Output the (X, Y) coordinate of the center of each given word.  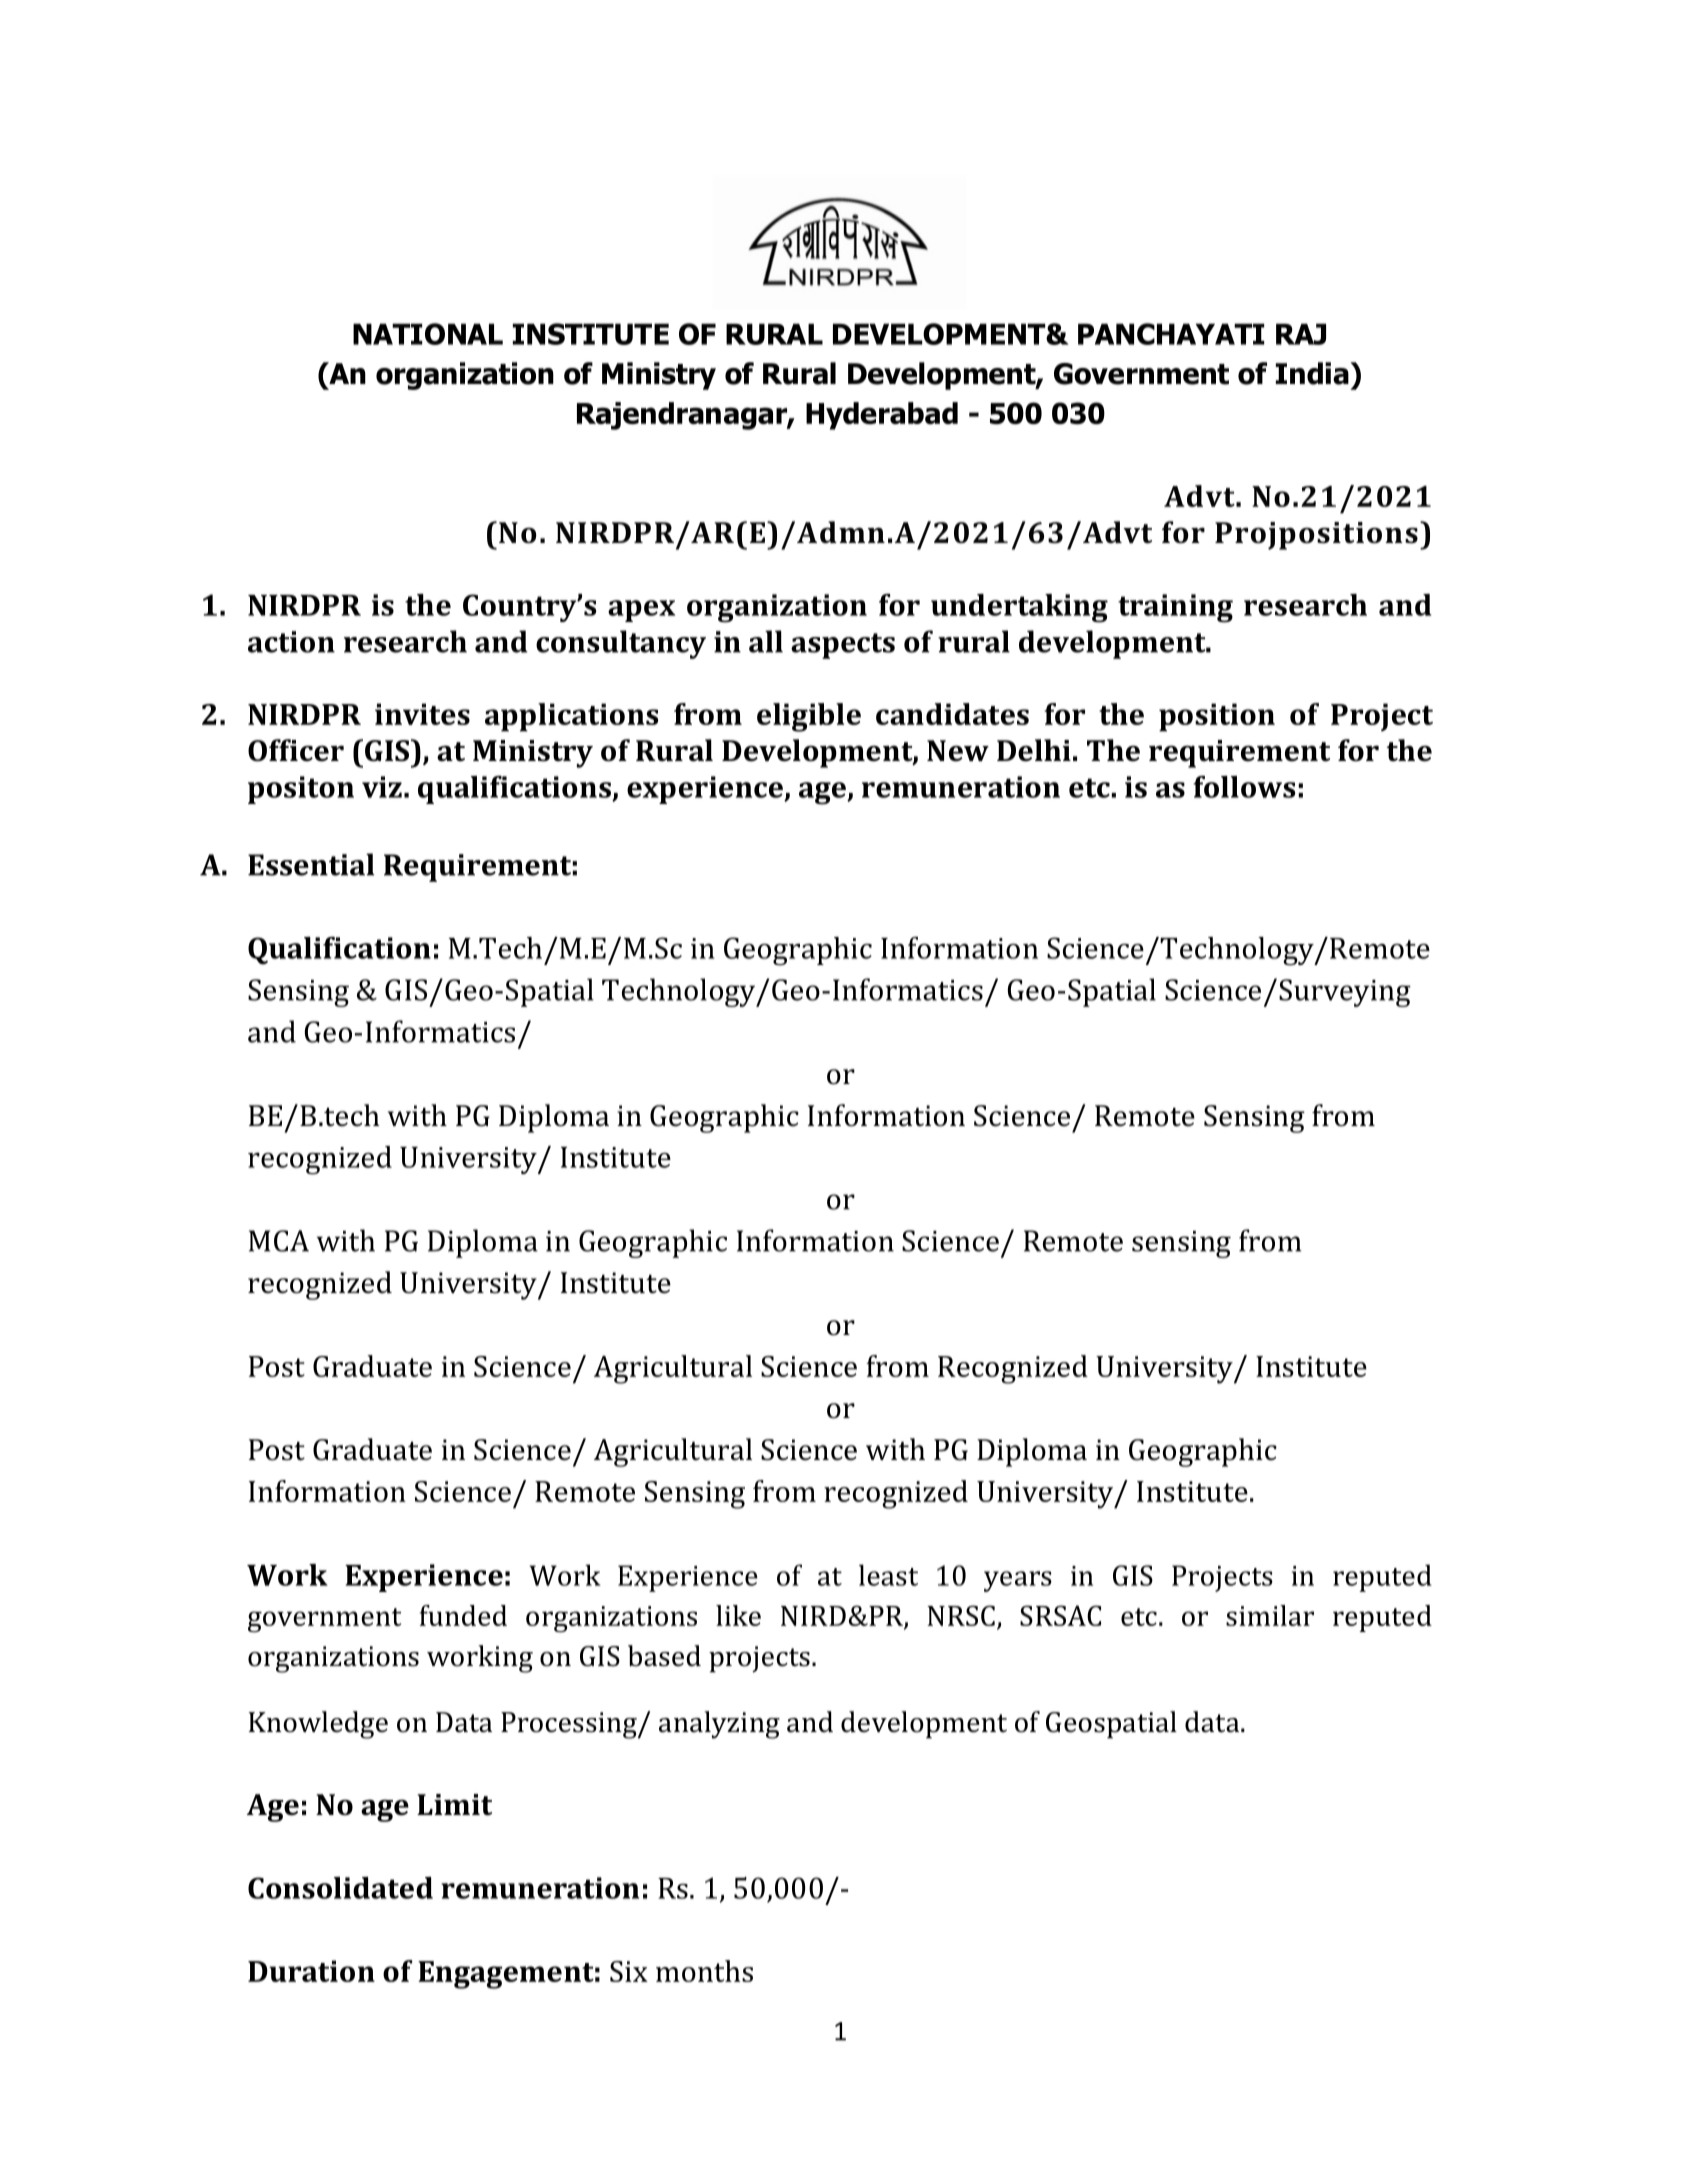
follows (1244, 787)
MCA (279, 1241)
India (1313, 373)
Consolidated (340, 1888)
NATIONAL (428, 334)
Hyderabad (882, 416)
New (958, 751)
